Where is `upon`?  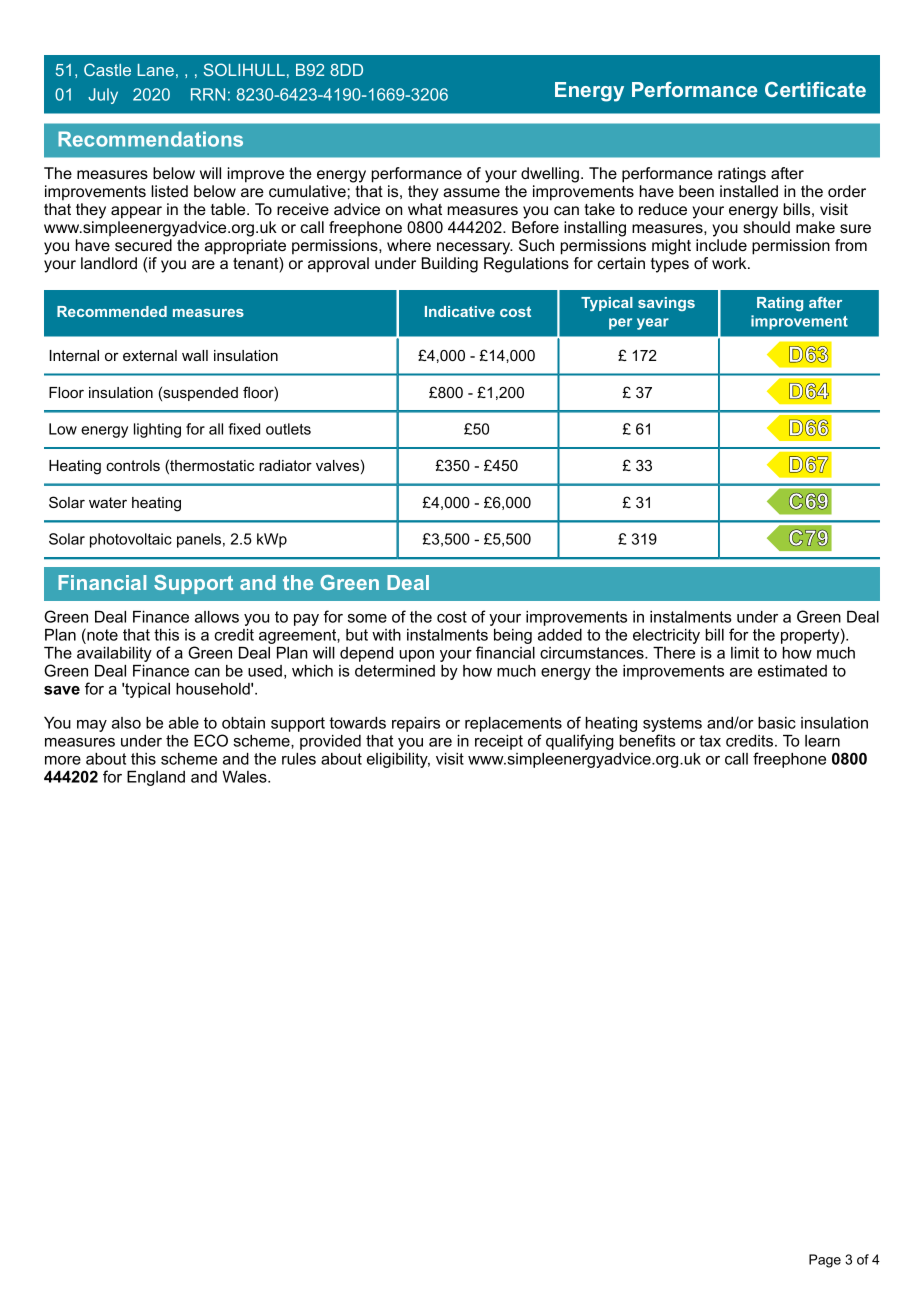 upon is located at coordinates (416, 656).
